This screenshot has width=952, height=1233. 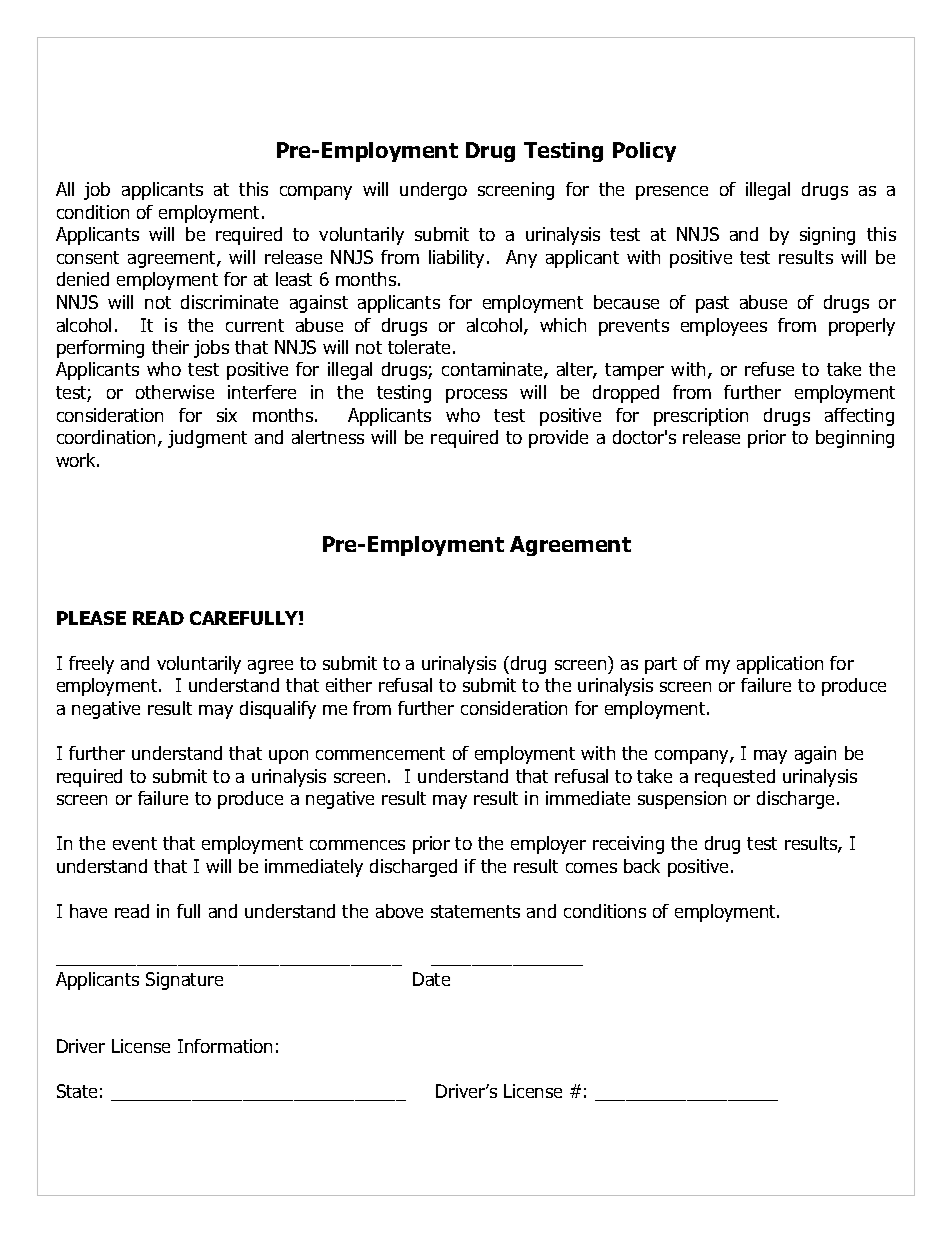 I want to click on All, so click(x=65, y=189).
